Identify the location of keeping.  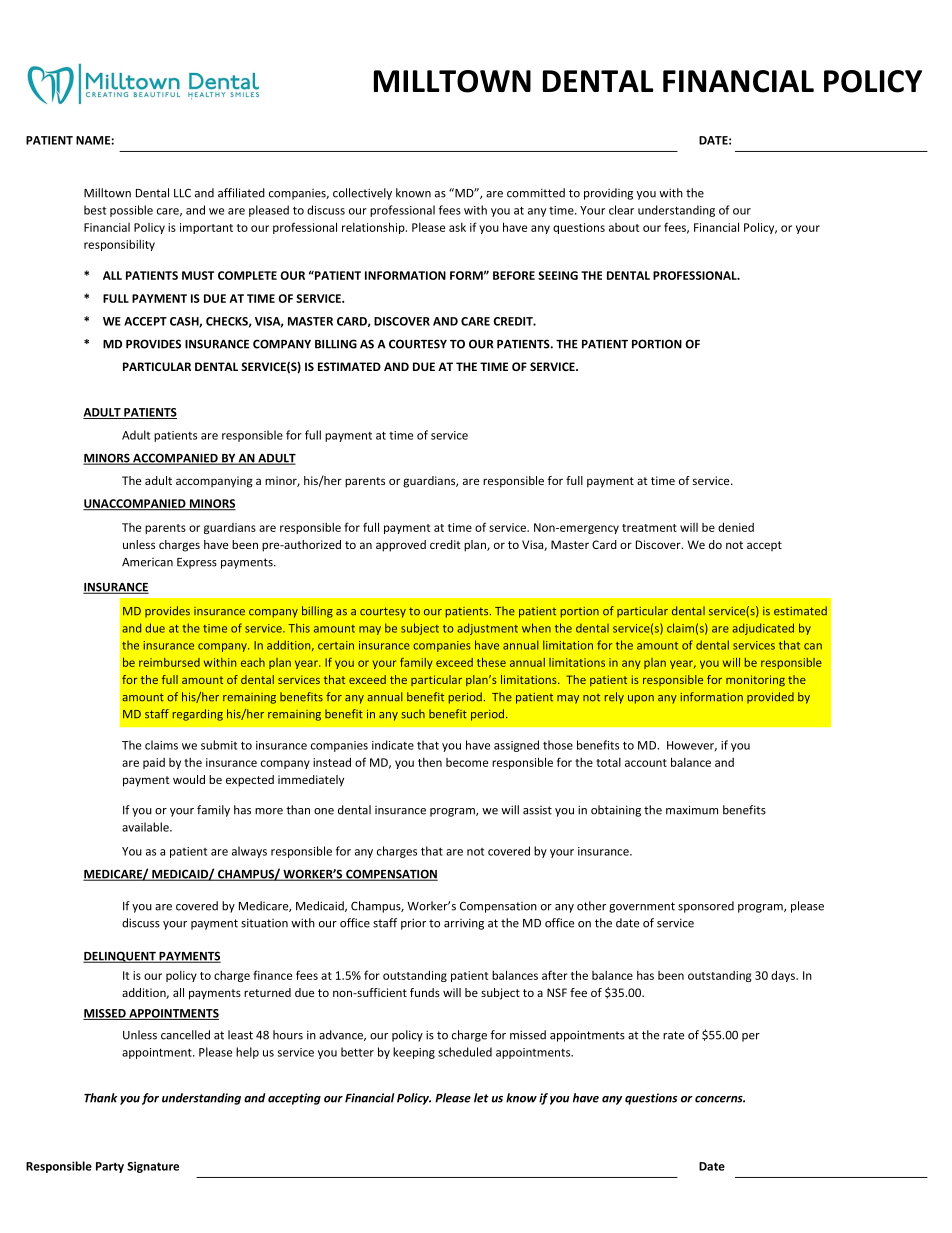
(414, 1053).
